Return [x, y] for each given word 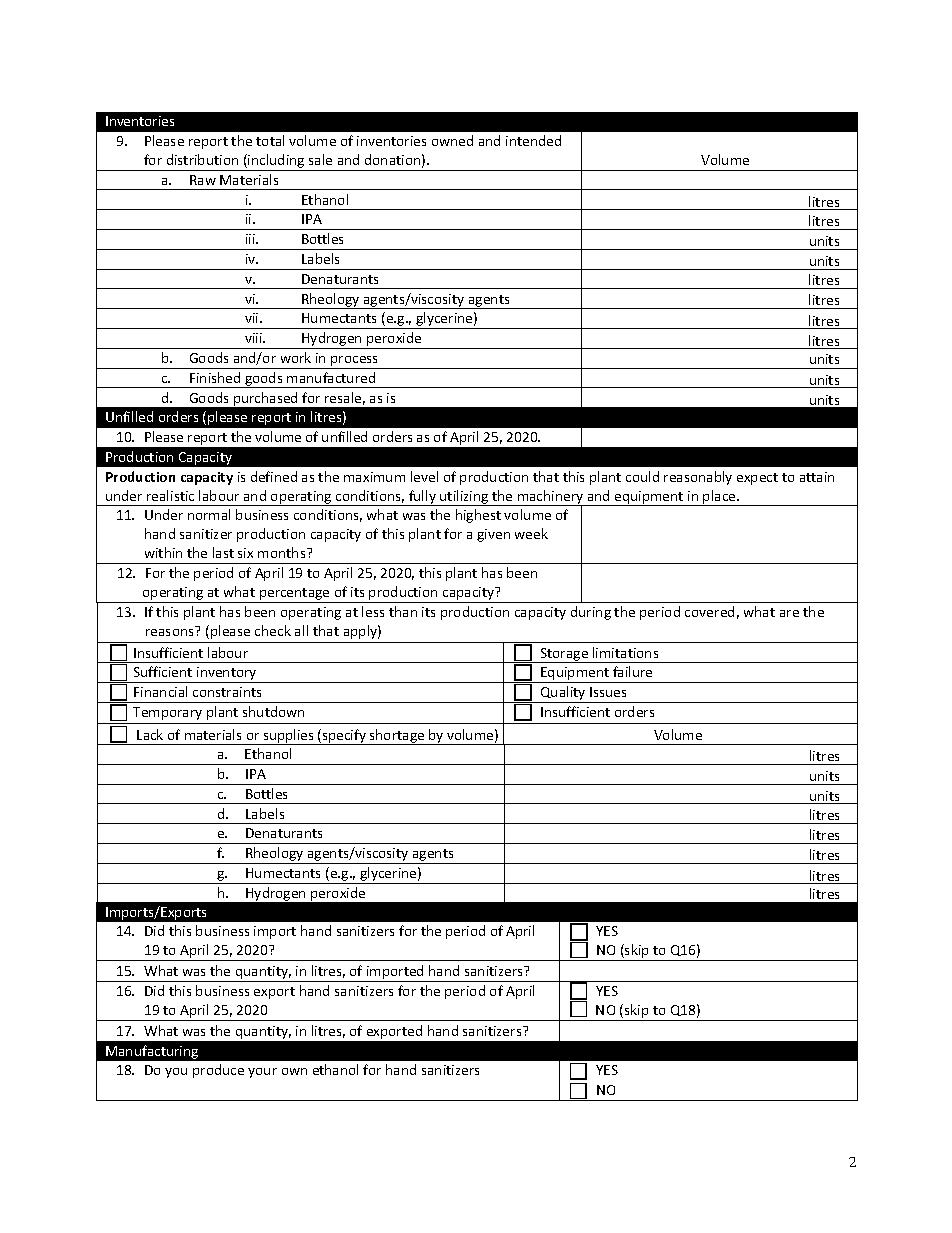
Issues [608, 692]
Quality [563, 694]
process [355, 362]
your [262, 1073]
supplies [288, 737]
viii [254, 338]
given [493, 535]
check [273, 630]
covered [709, 611]
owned [452, 140]
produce [218, 1071]
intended [533, 140]
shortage [397, 737]
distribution [202, 159]
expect [757, 479]
